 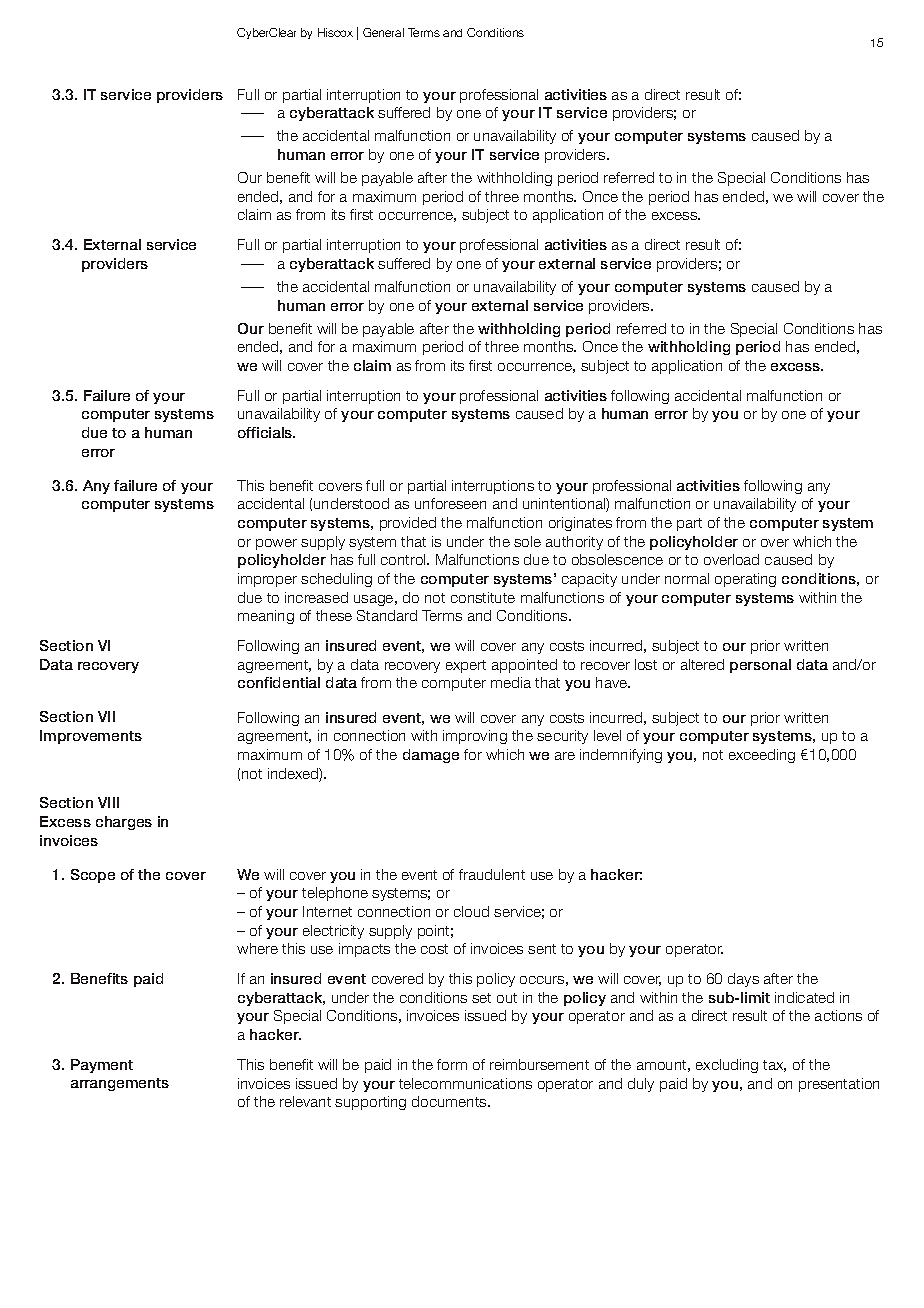 What do you see at coordinates (120, 1084) in the screenshot?
I see `arrangements` at bounding box center [120, 1084].
